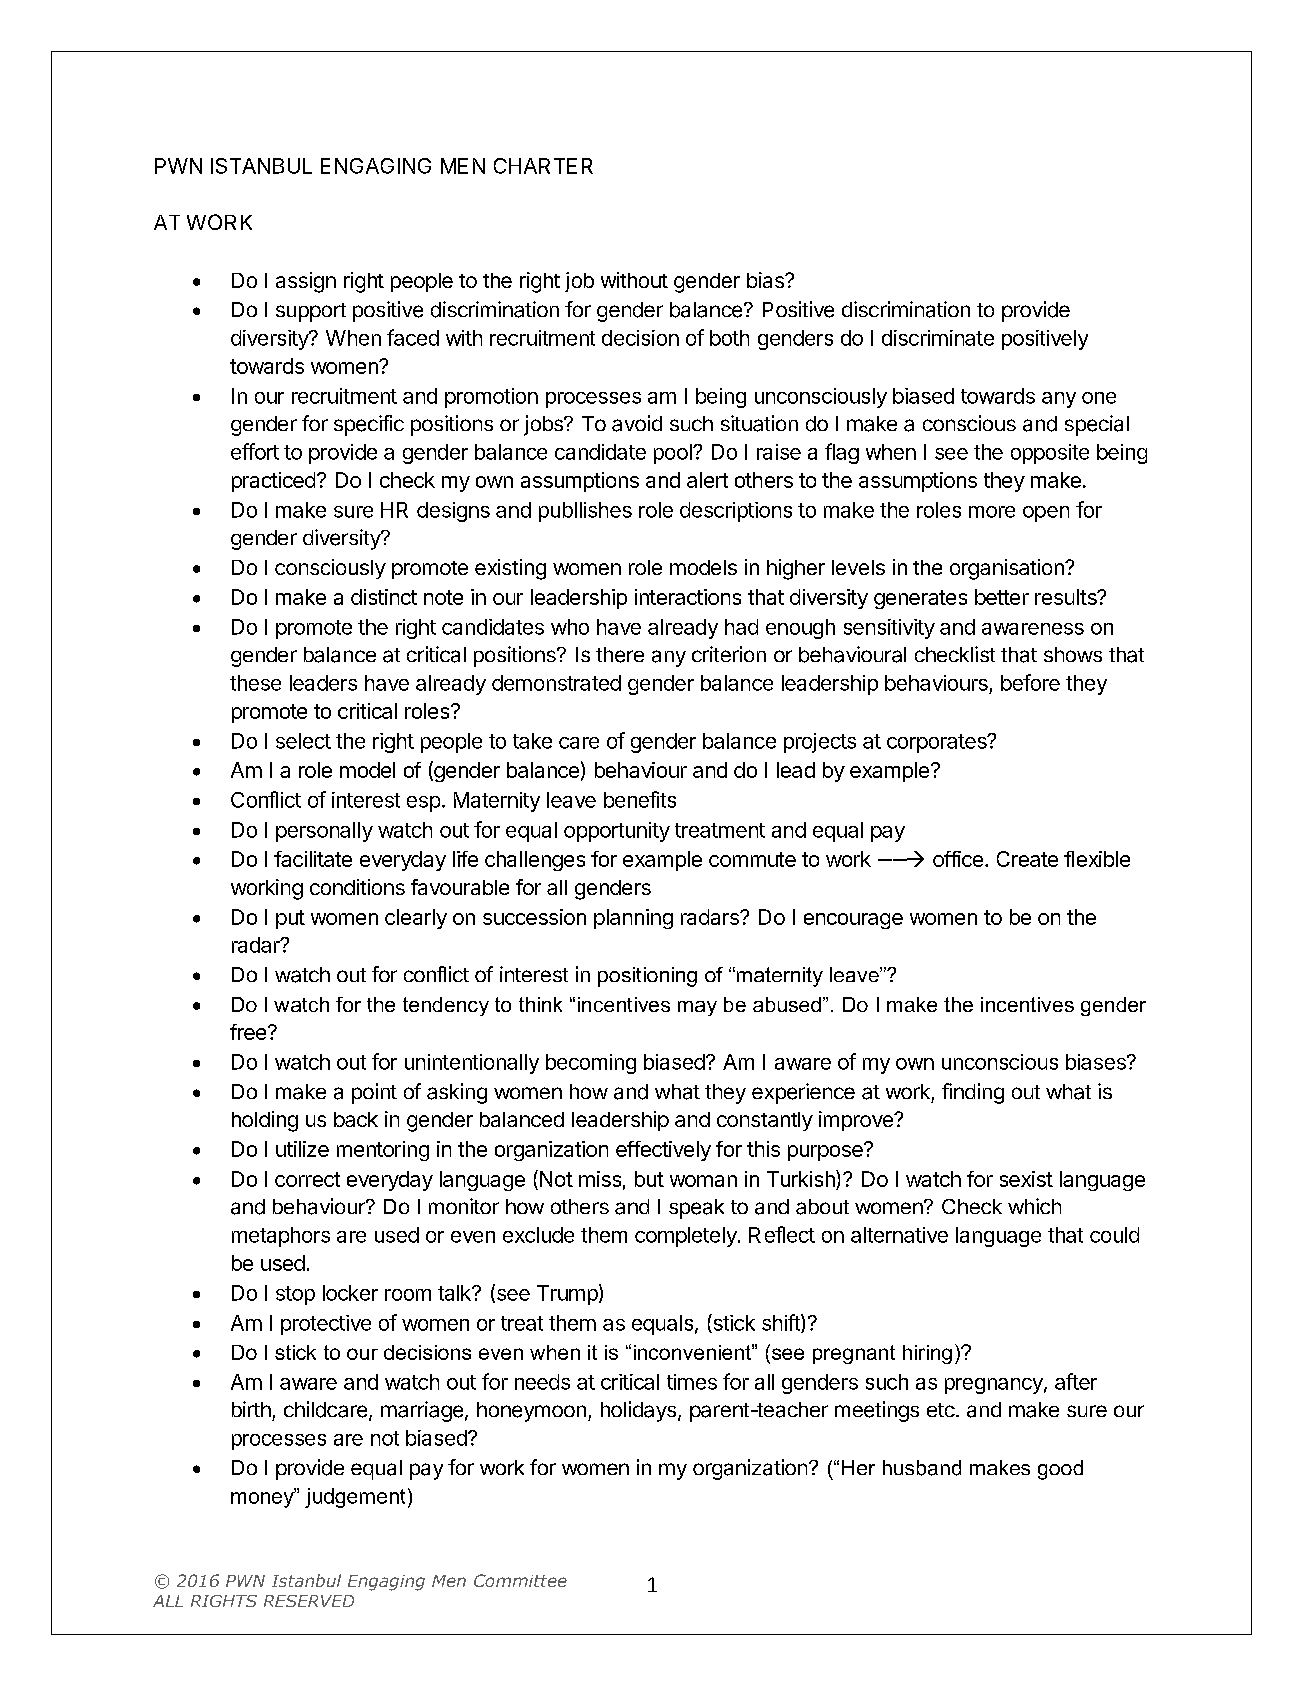 The width and height of the screenshot is (1303, 1686). What do you see at coordinates (938, 743) in the screenshot?
I see `corporates` at bounding box center [938, 743].
